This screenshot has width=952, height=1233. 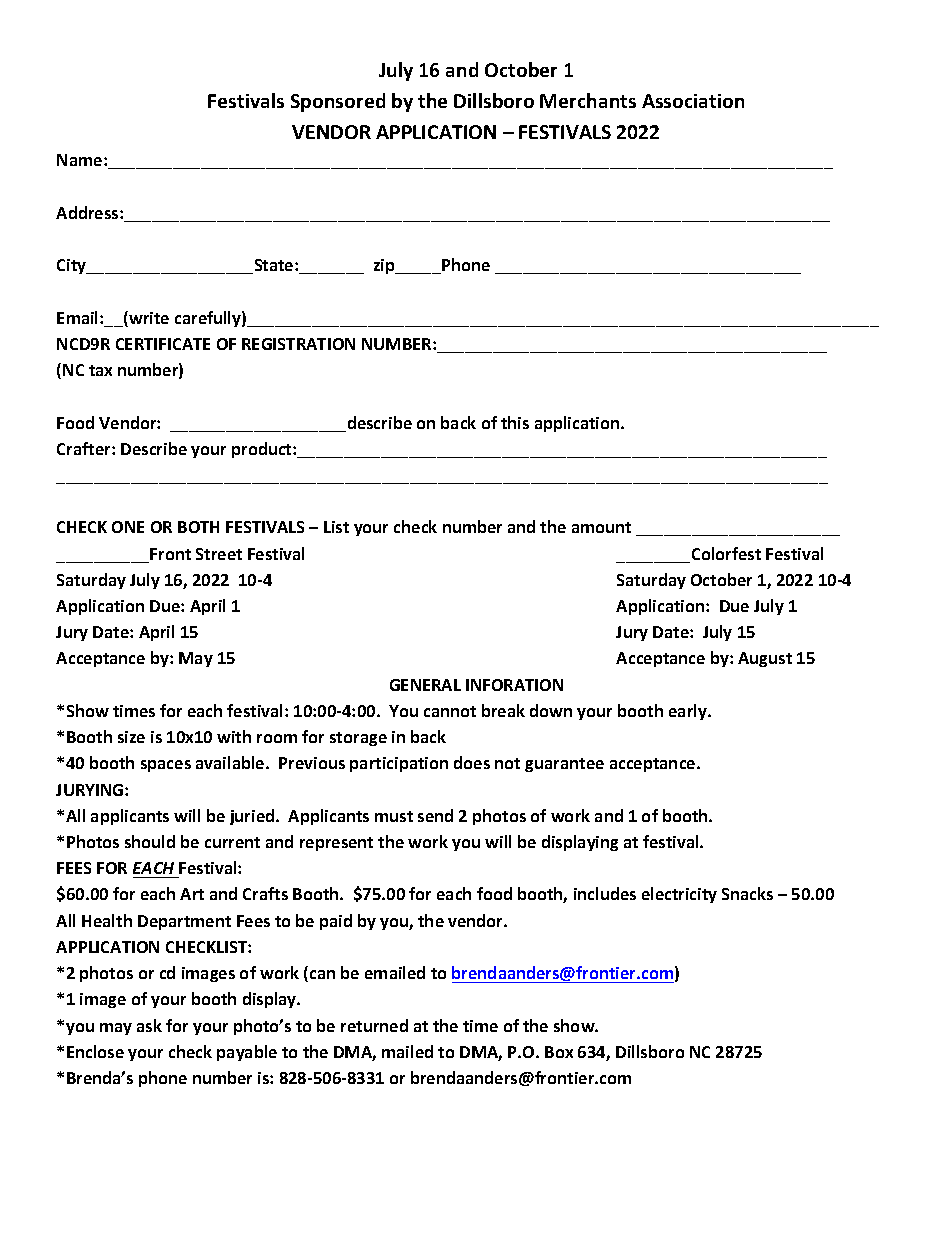 I want to click on Street, so click(x=219, y=554).
